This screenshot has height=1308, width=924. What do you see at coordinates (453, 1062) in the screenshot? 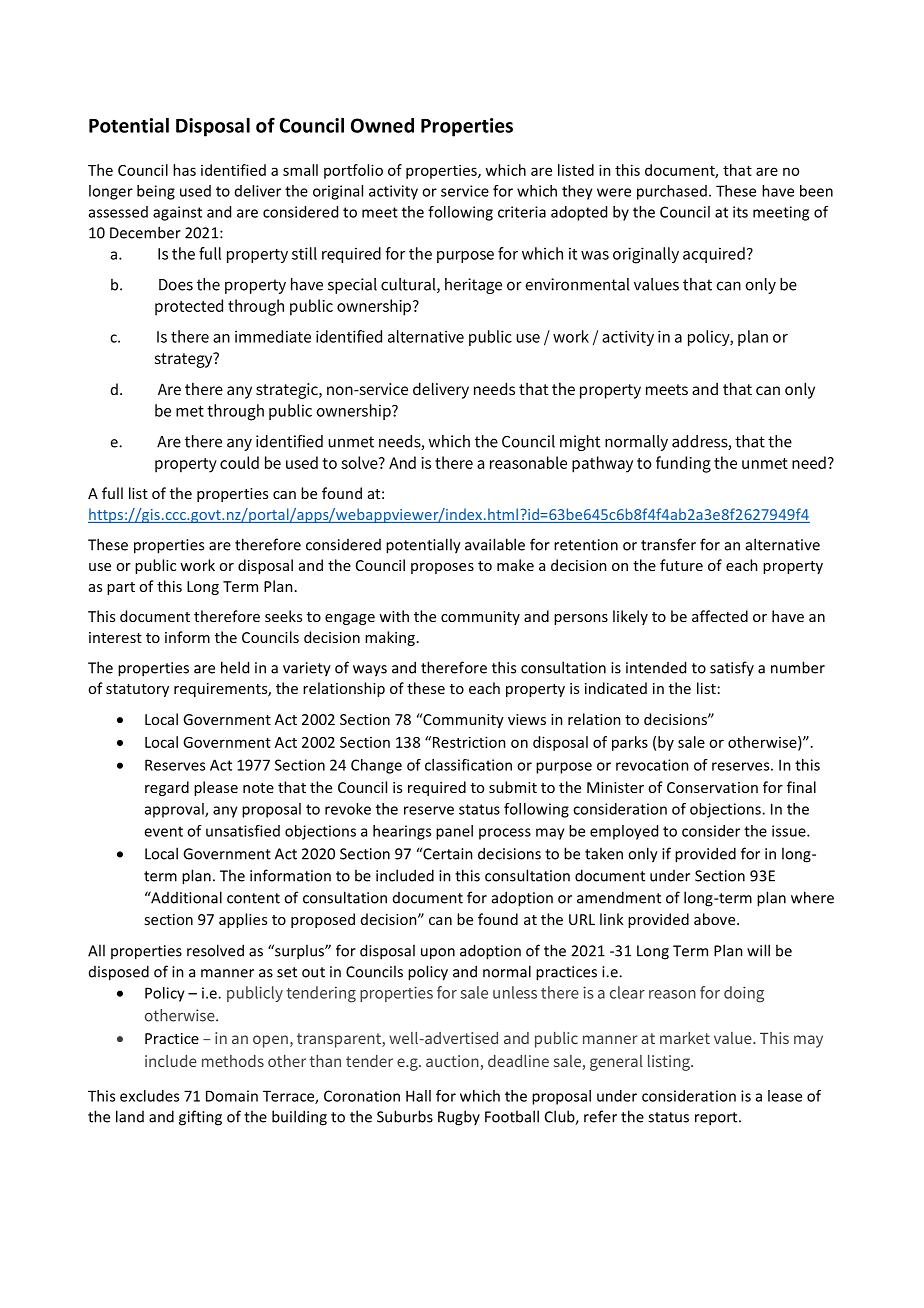
I see `auction` at bounding box center [453, 1062].
